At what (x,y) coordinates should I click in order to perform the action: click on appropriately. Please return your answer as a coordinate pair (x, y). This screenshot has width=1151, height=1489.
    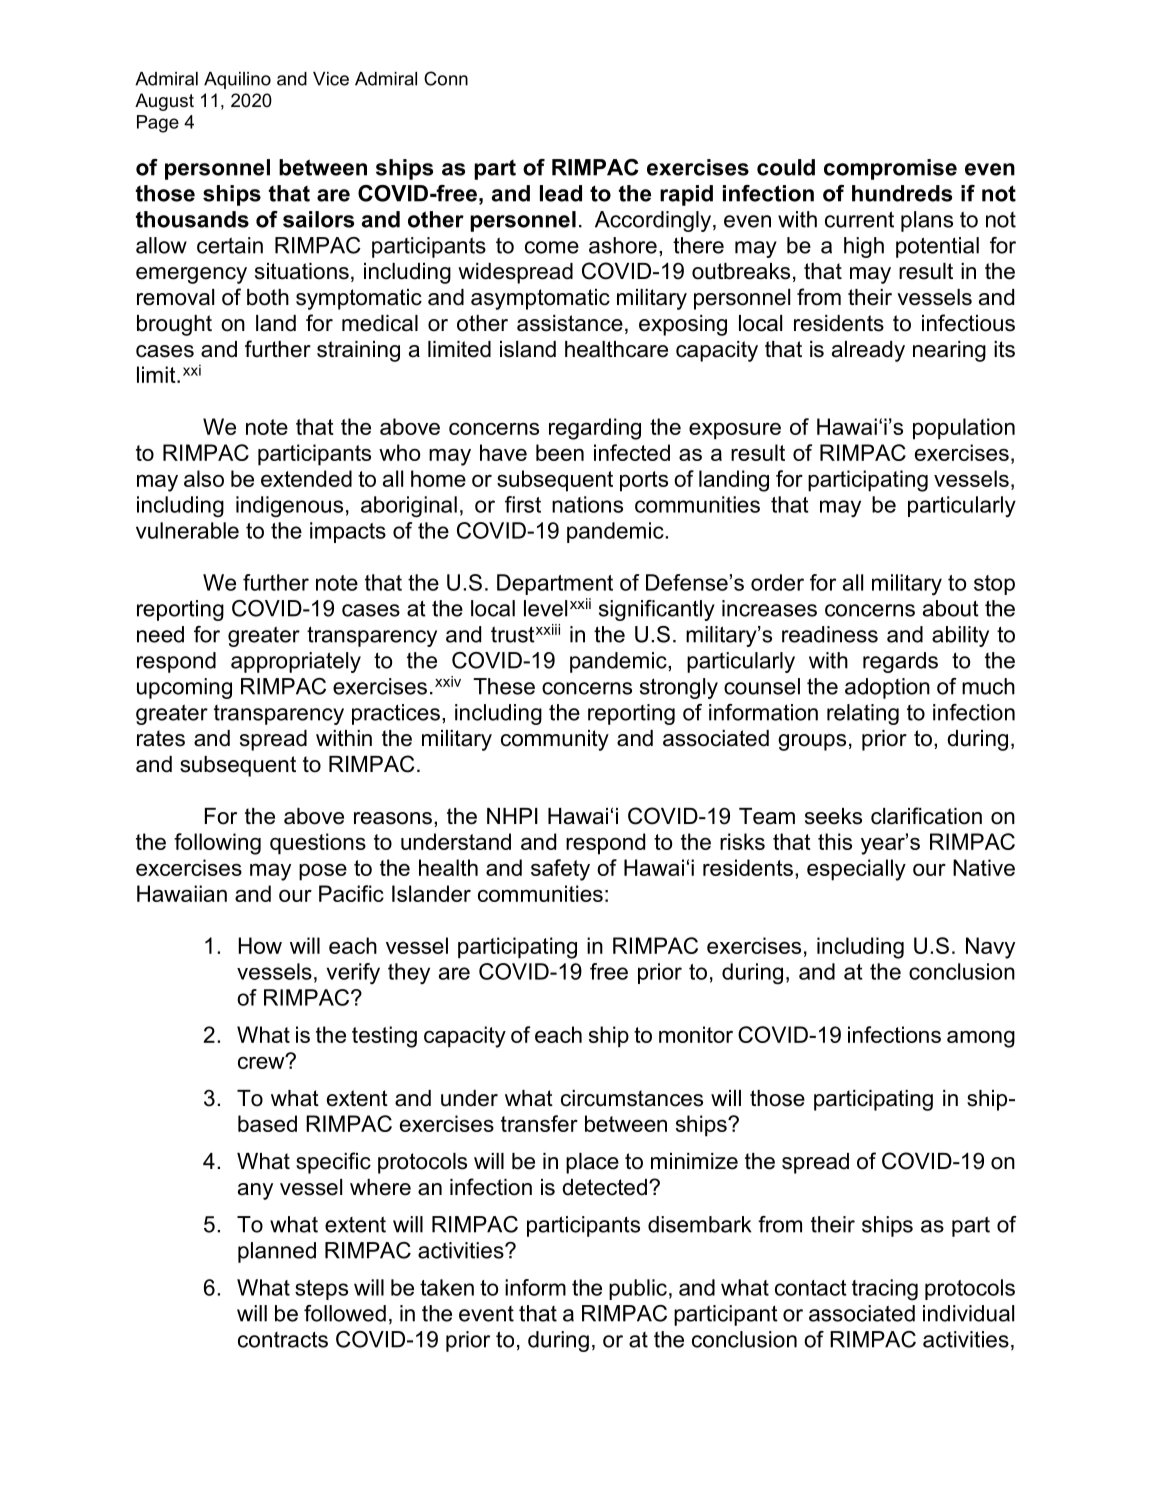
    Looking at the image, I should click on (296, 662).
